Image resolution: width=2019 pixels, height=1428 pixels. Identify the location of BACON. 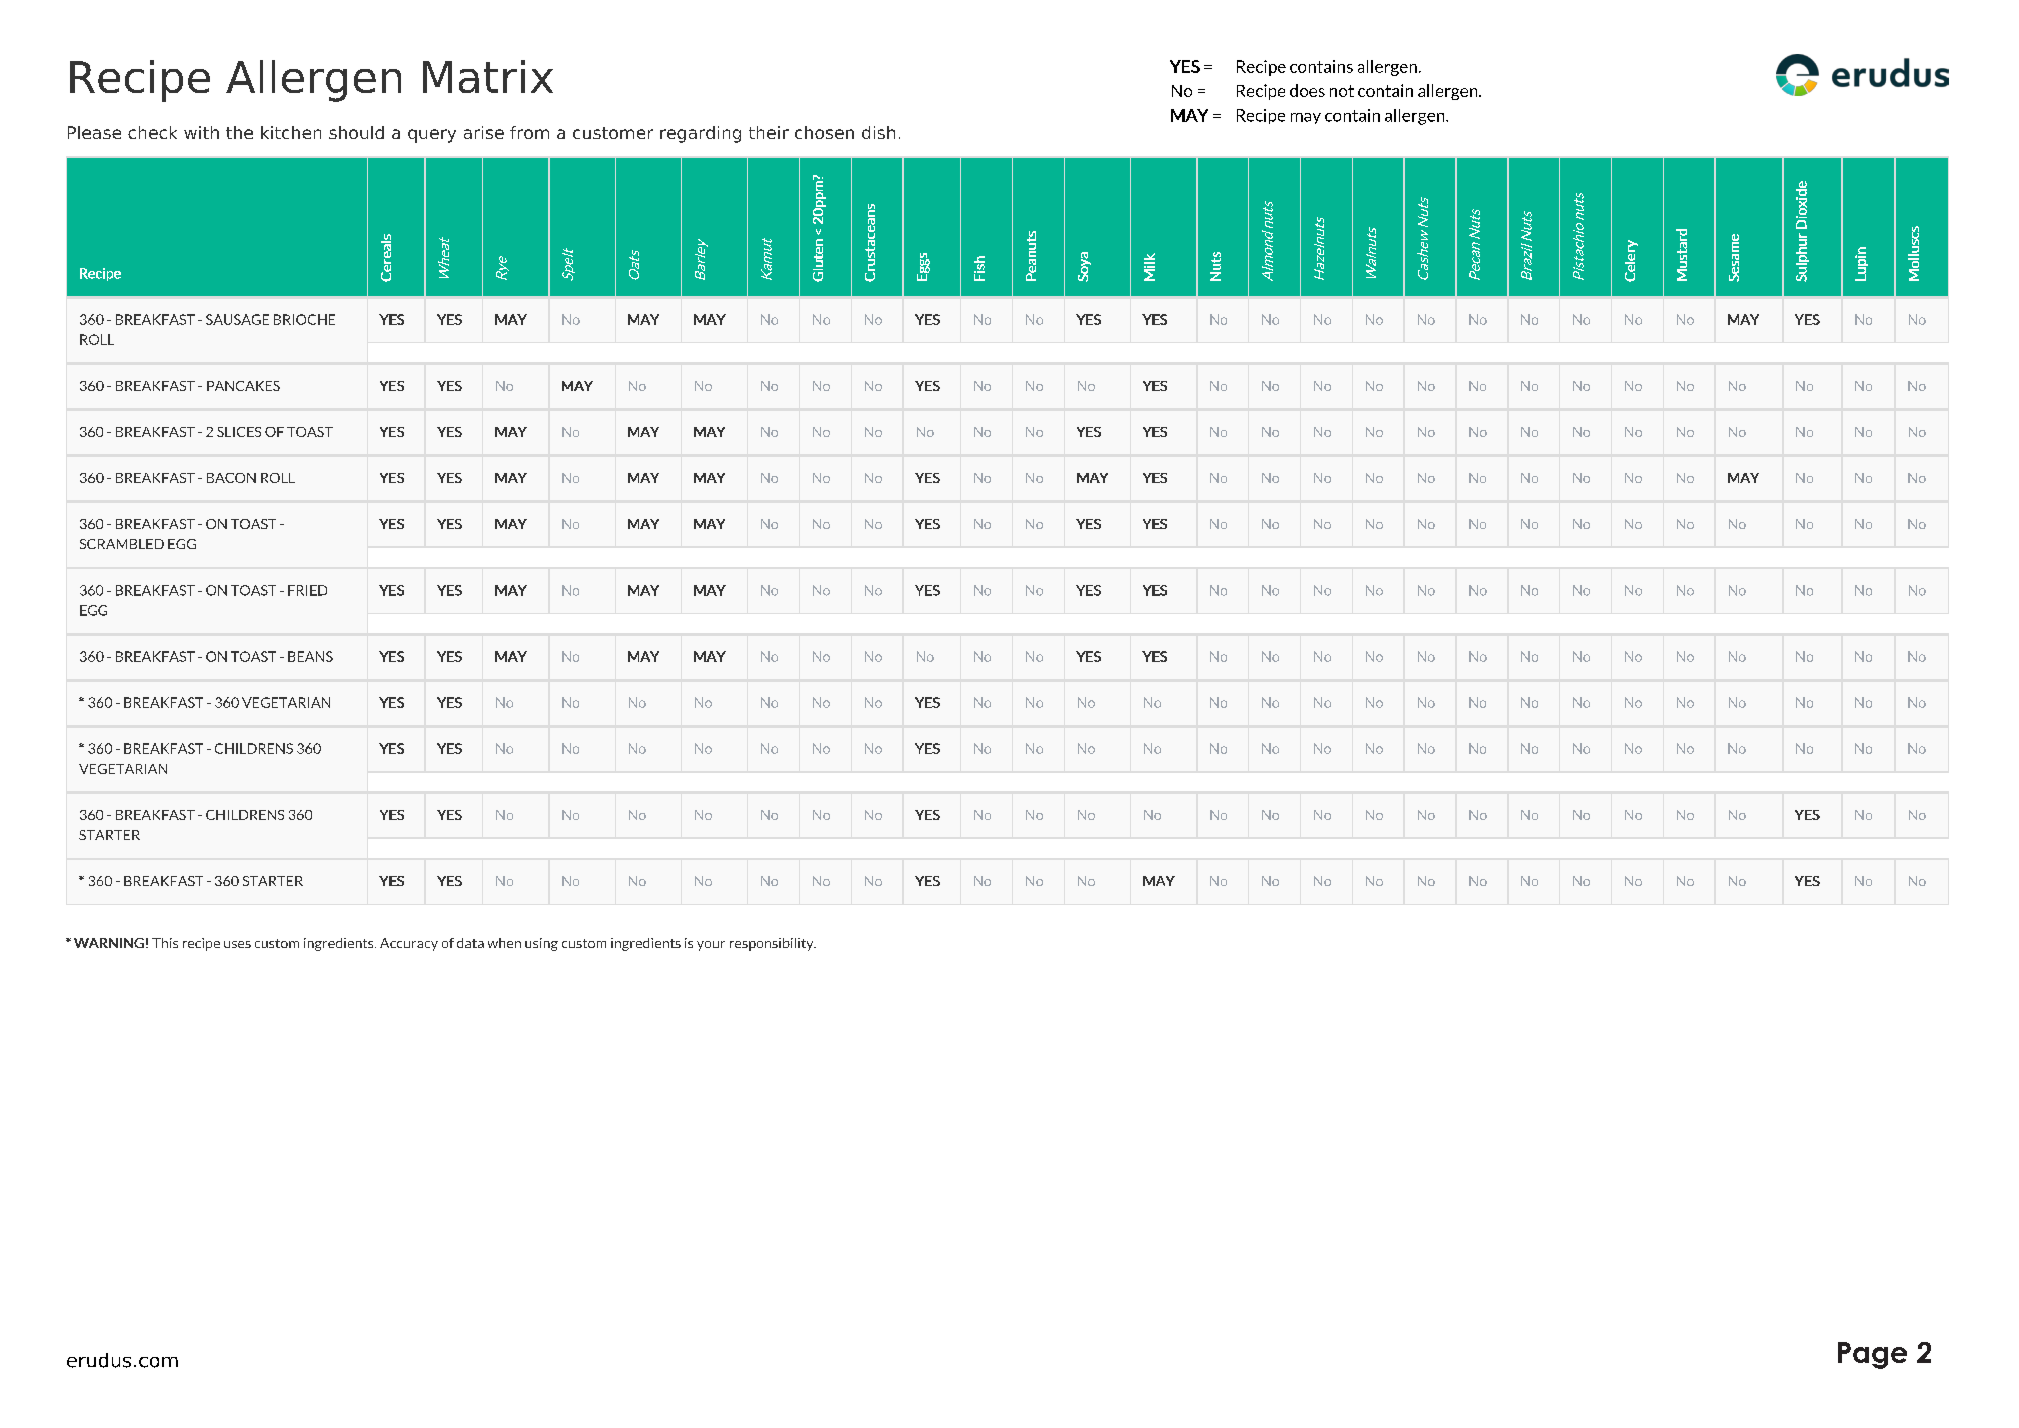
(231, 478).
